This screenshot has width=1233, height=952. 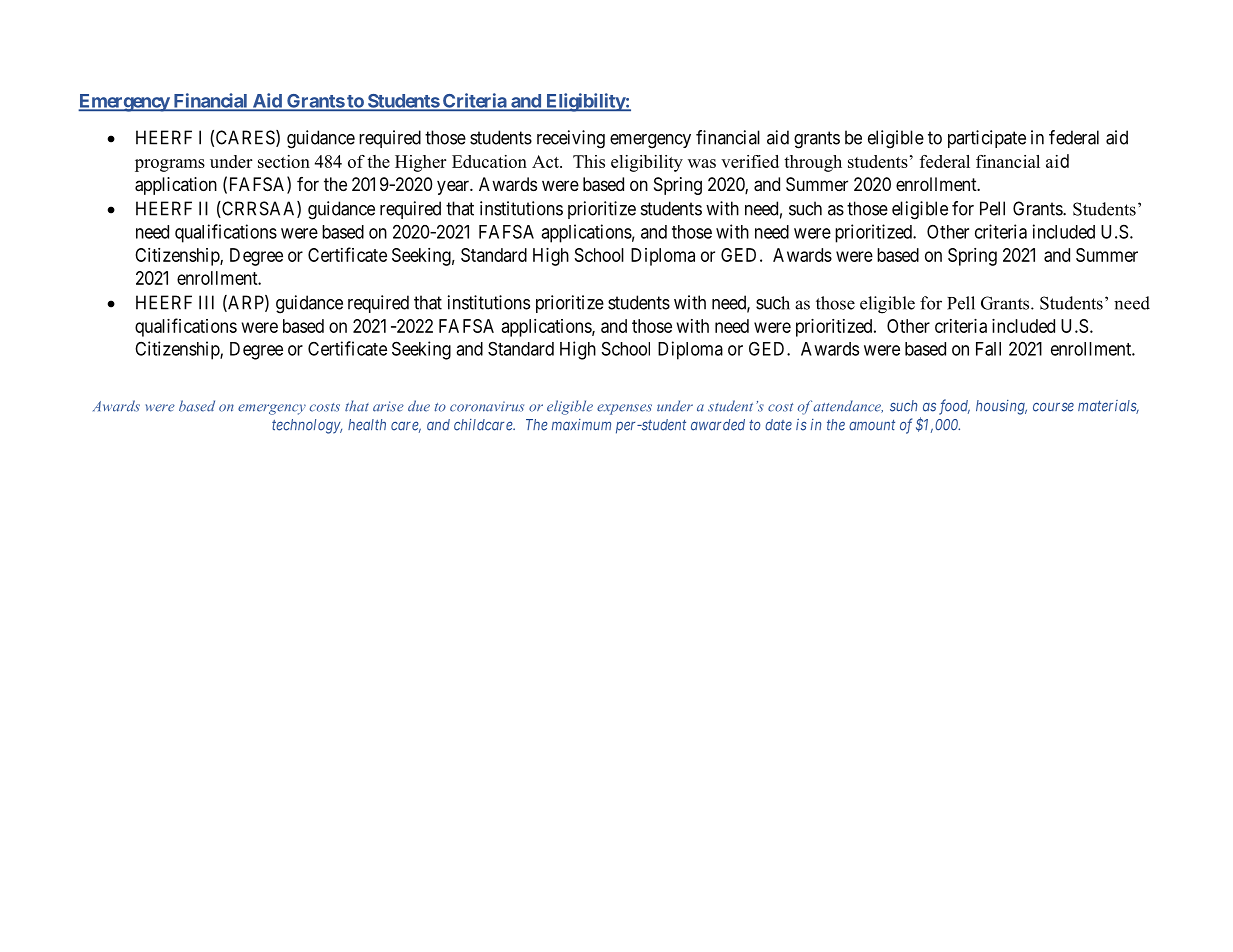 I want to click on section, so click(x=284, y=161).
